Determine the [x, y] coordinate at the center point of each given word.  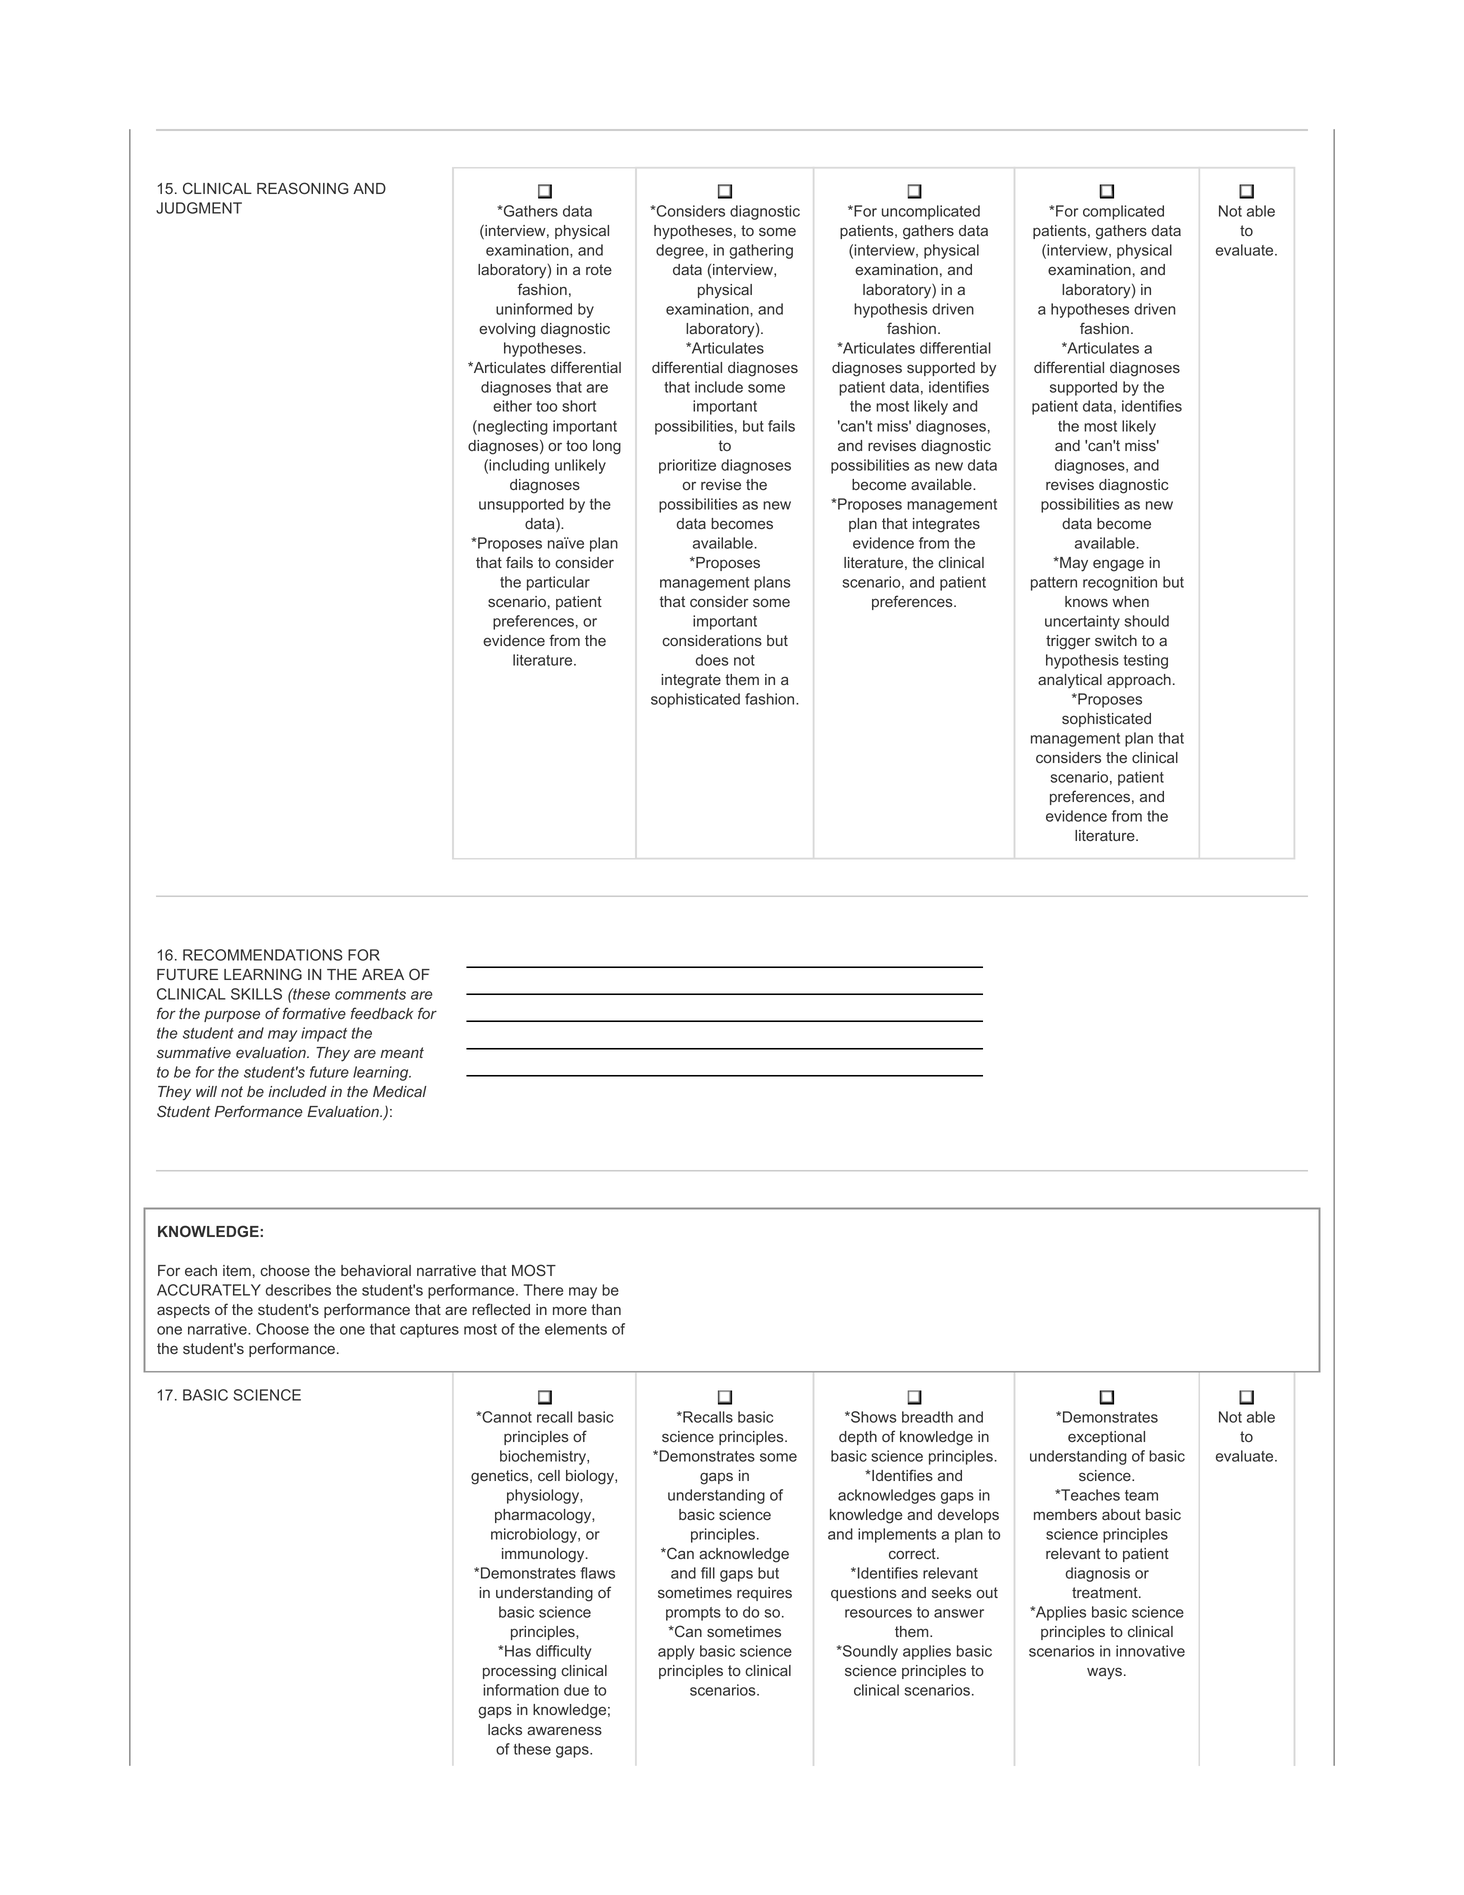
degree [681, 251]
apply [676, 1652]
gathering [761, 251]
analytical [1070, 681]
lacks [505, 1729]
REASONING [303, 188]
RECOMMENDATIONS [263, 955]
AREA [383, 974]
